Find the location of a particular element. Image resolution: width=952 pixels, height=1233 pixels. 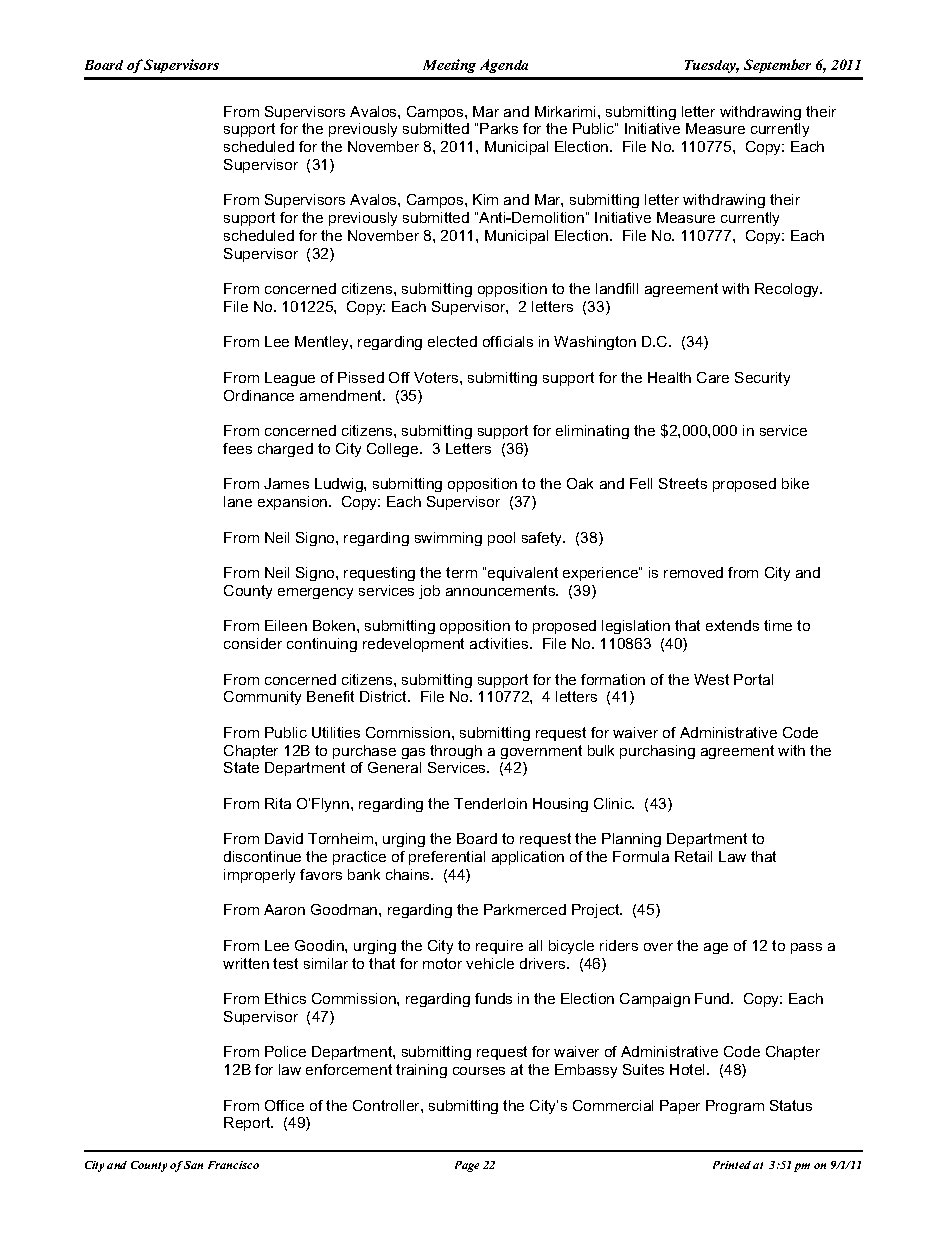

Report is located at coordinates (248, 1124).
